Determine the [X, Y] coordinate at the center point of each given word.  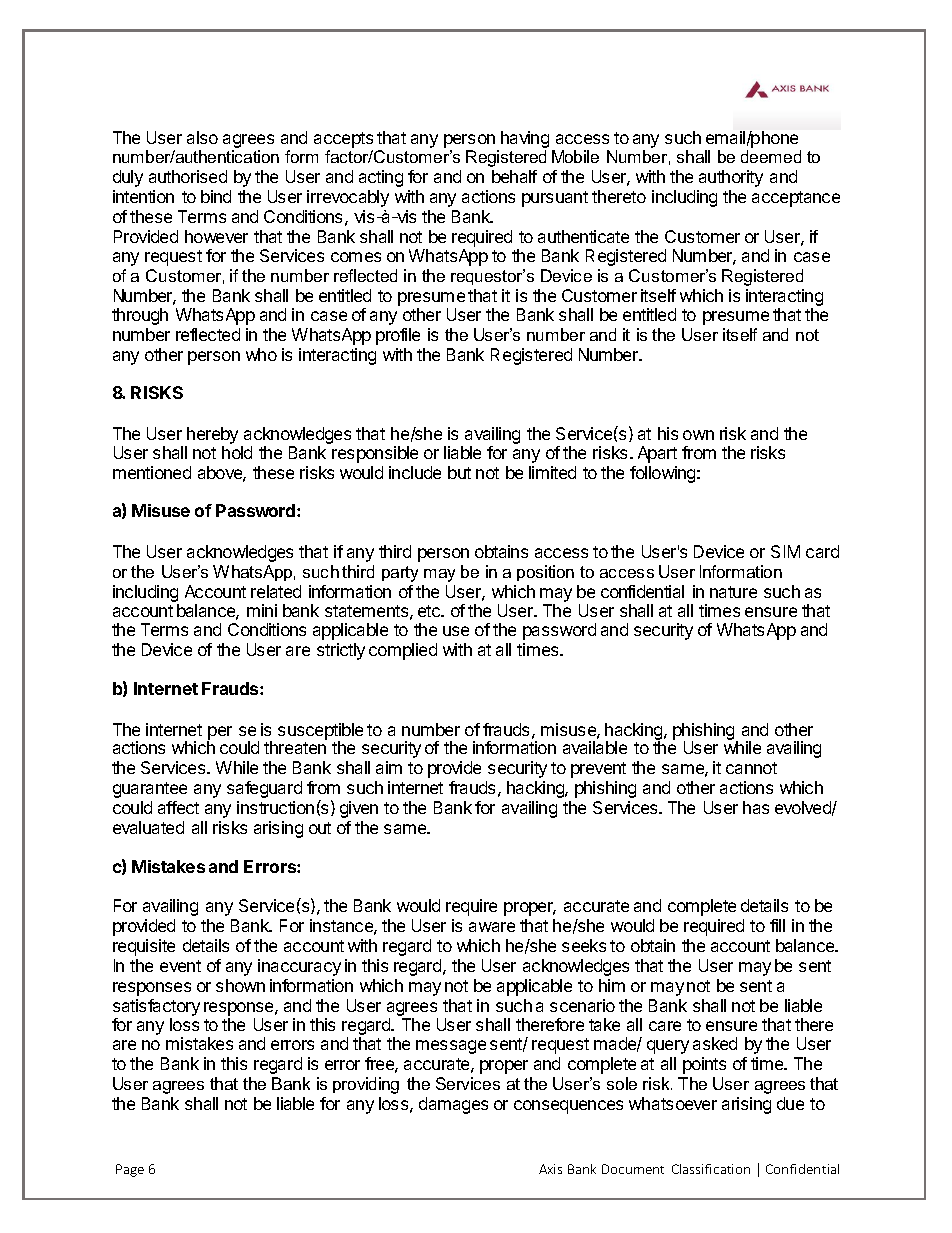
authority [731, 178]
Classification [711, 1169]
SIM [785, 551]
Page [130, 1170]
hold [237, 452]
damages [453, 1105]
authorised [188, 176]
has [756, 807]
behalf [514, 176]
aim [389, 767]
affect [178, 807]
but [459, 472]
